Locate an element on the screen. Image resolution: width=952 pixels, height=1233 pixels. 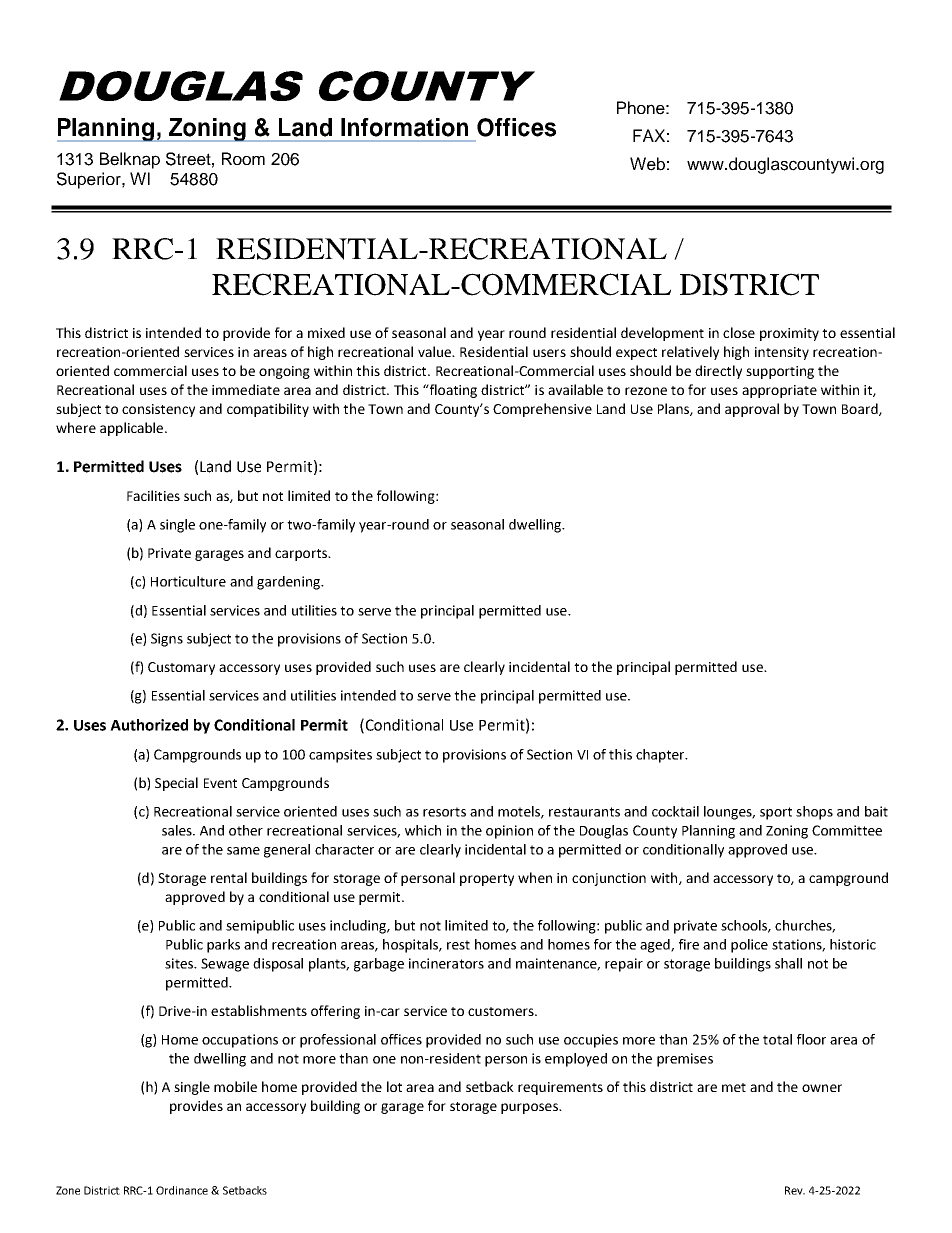
chapter is located at coordinates (661, 756).
